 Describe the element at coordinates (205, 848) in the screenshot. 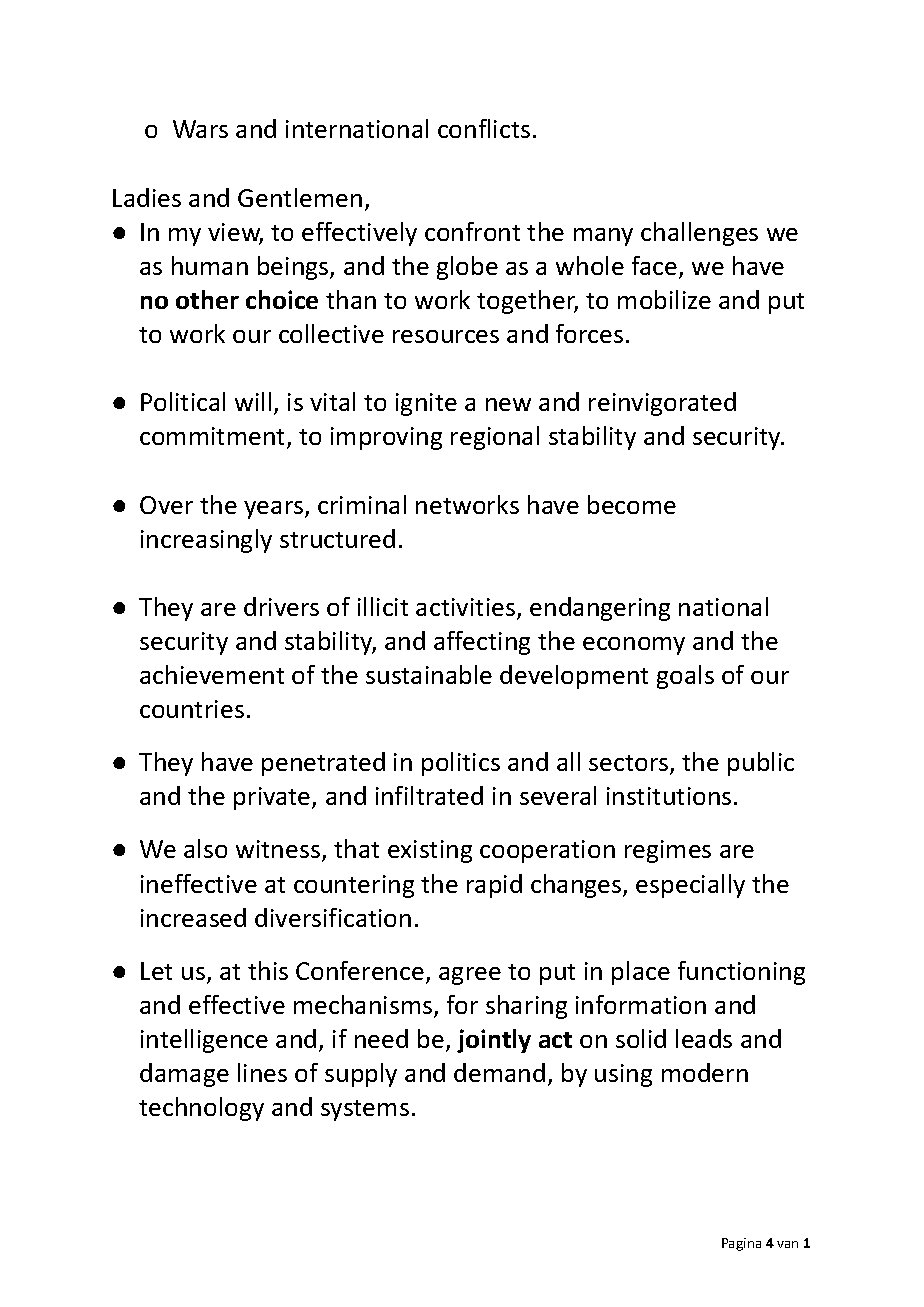

I see `also` at that location.
